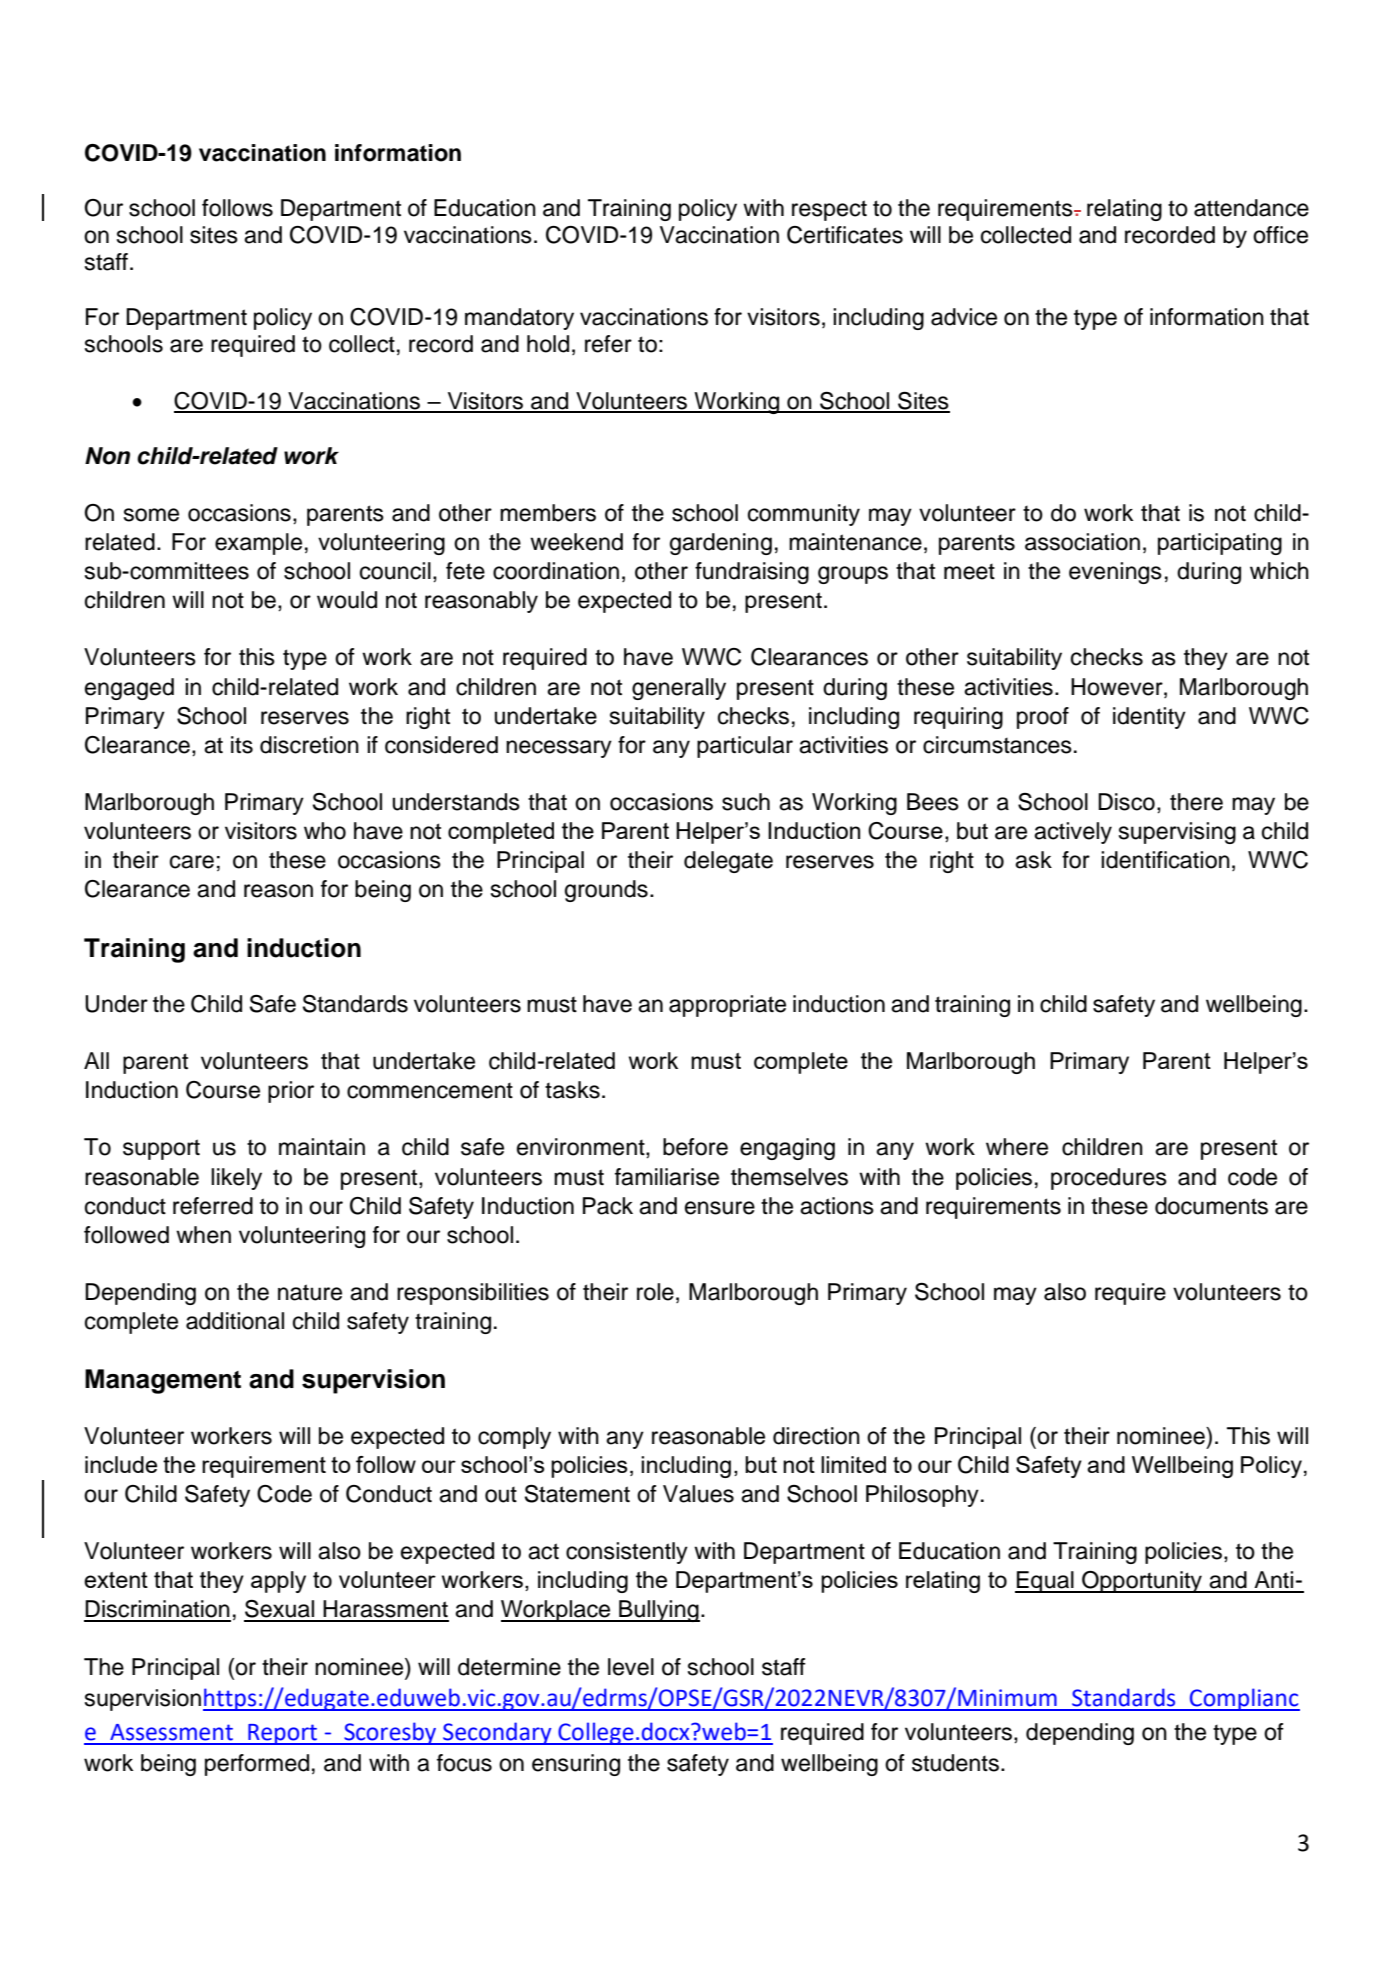 The image size is (1394, 1972). I want to click on students, so click(955, 1763).
